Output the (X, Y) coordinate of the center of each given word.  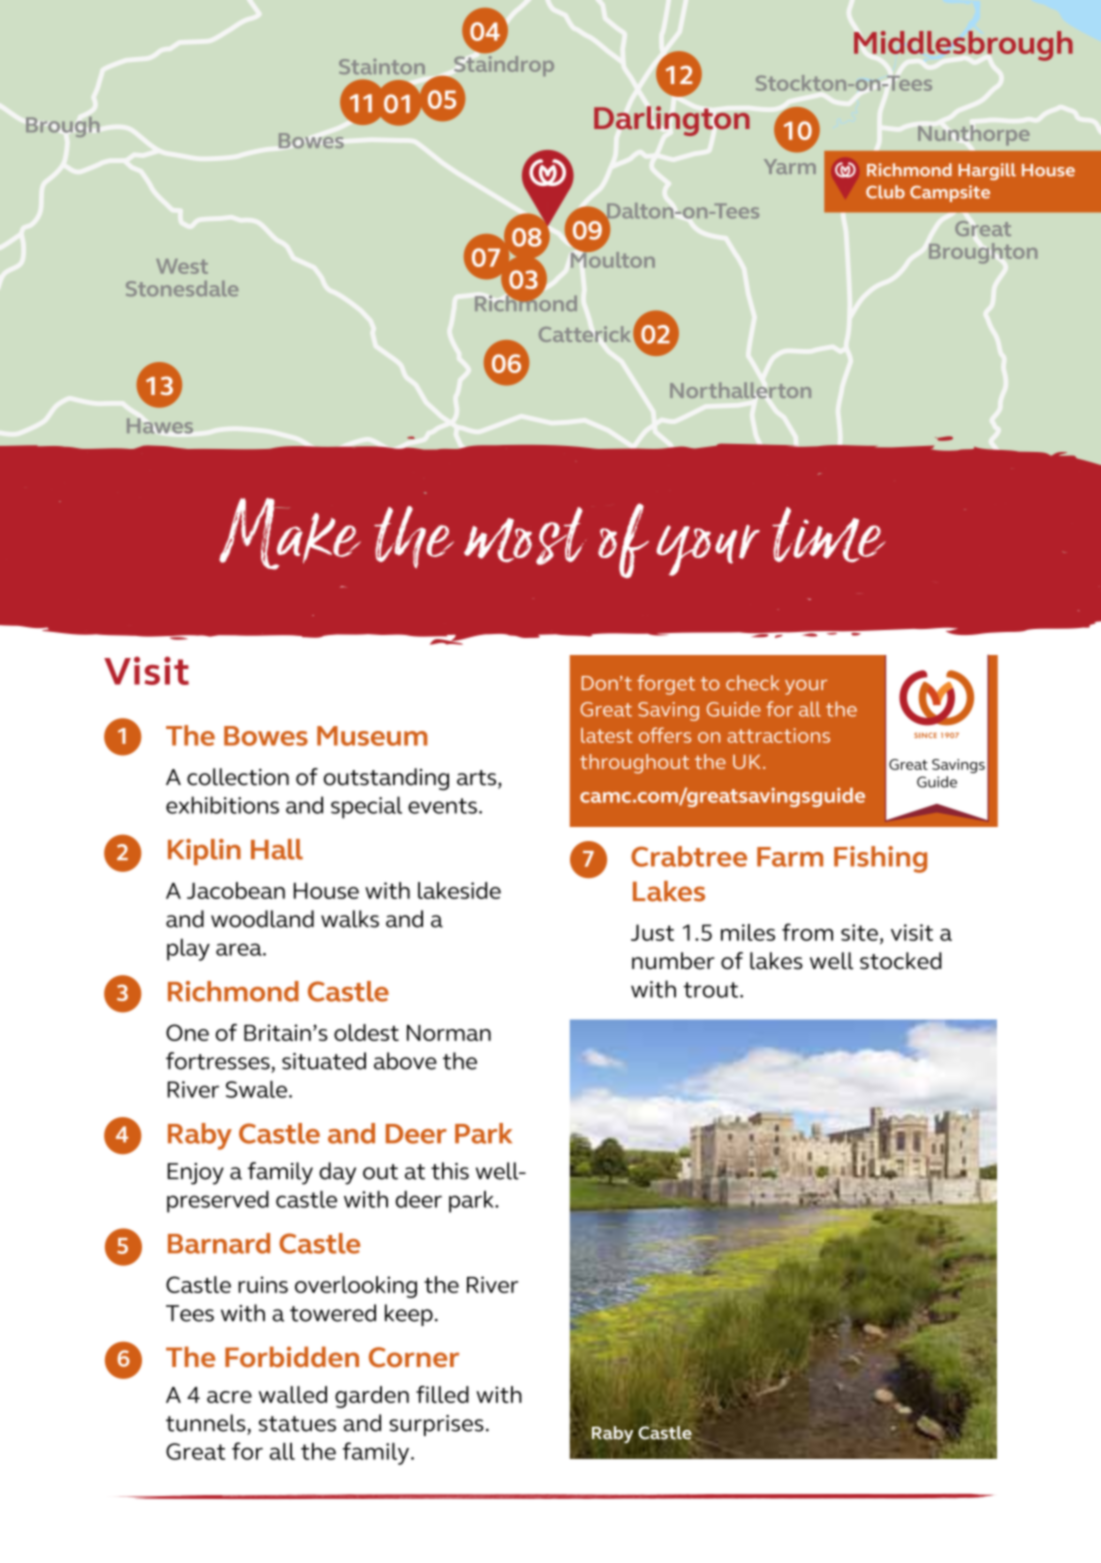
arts (478, 779)
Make (290, 534)
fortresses (218, 1061)
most (525, 536)
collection (238, 777)
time (829, 534)
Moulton (613, 258)
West (182, 266)
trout (711, 990)
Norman (449, 1033)
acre (229, 1397)
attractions (778, 735)
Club (885, 192)
